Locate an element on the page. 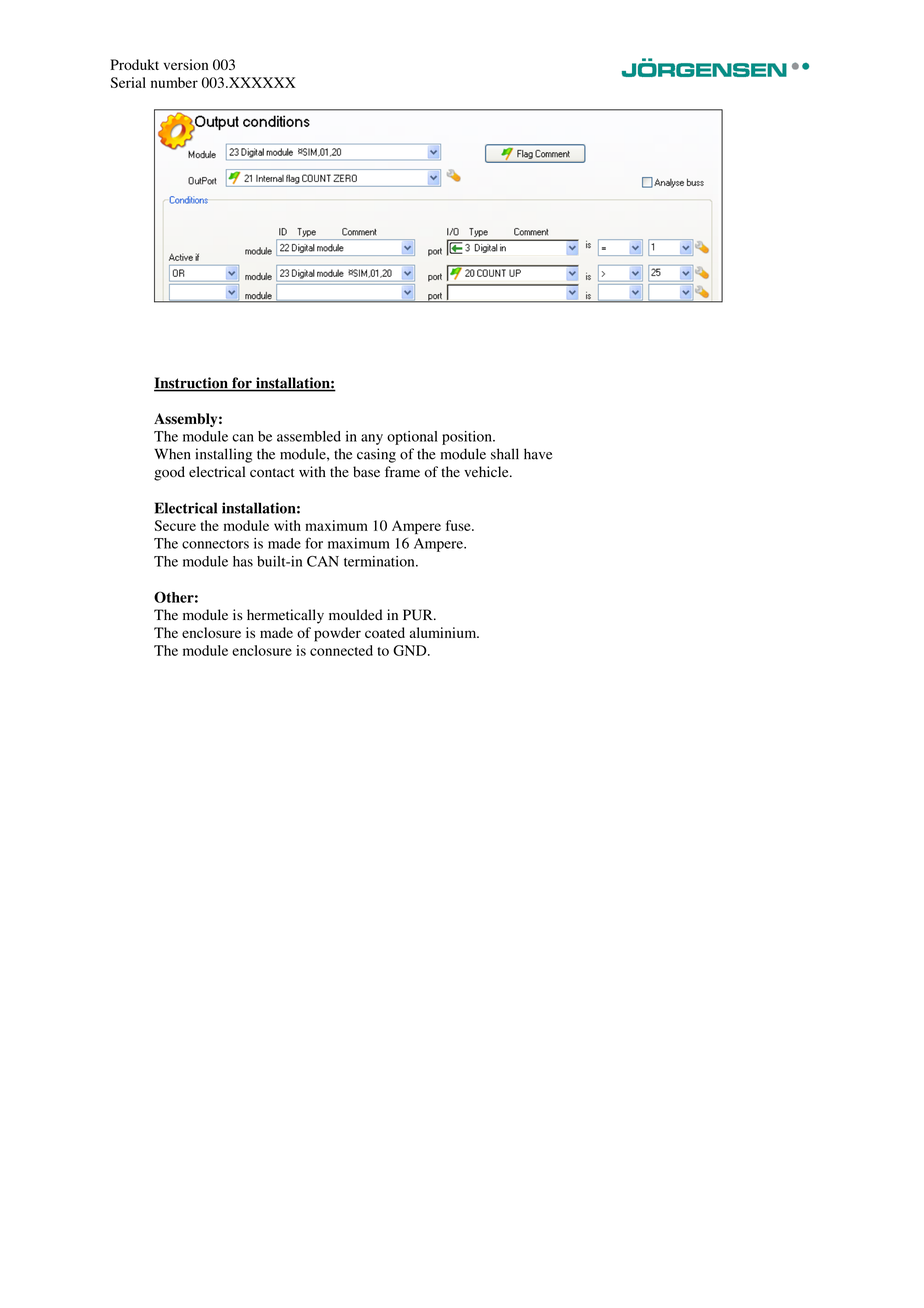 Image resolution: width=924 pixels, height=1308 pixels. Instruction is located at coordinates (192, 384).
